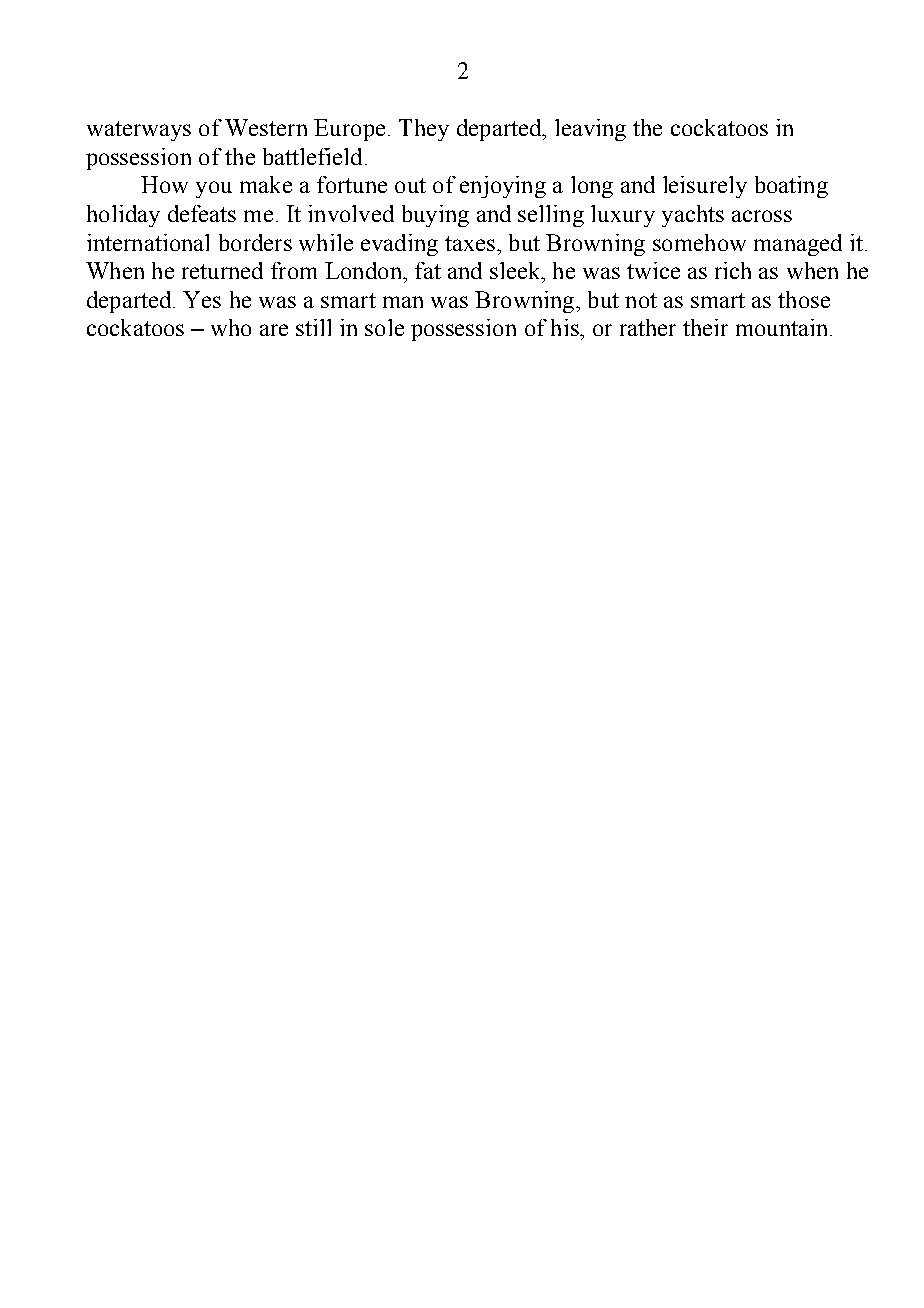 Image resolution: width=924 pixels, height=1308 pixels. What do you see at coordinates (435, 216) in the screenshot?
I see `buying` at bounding box center [435, 216].
